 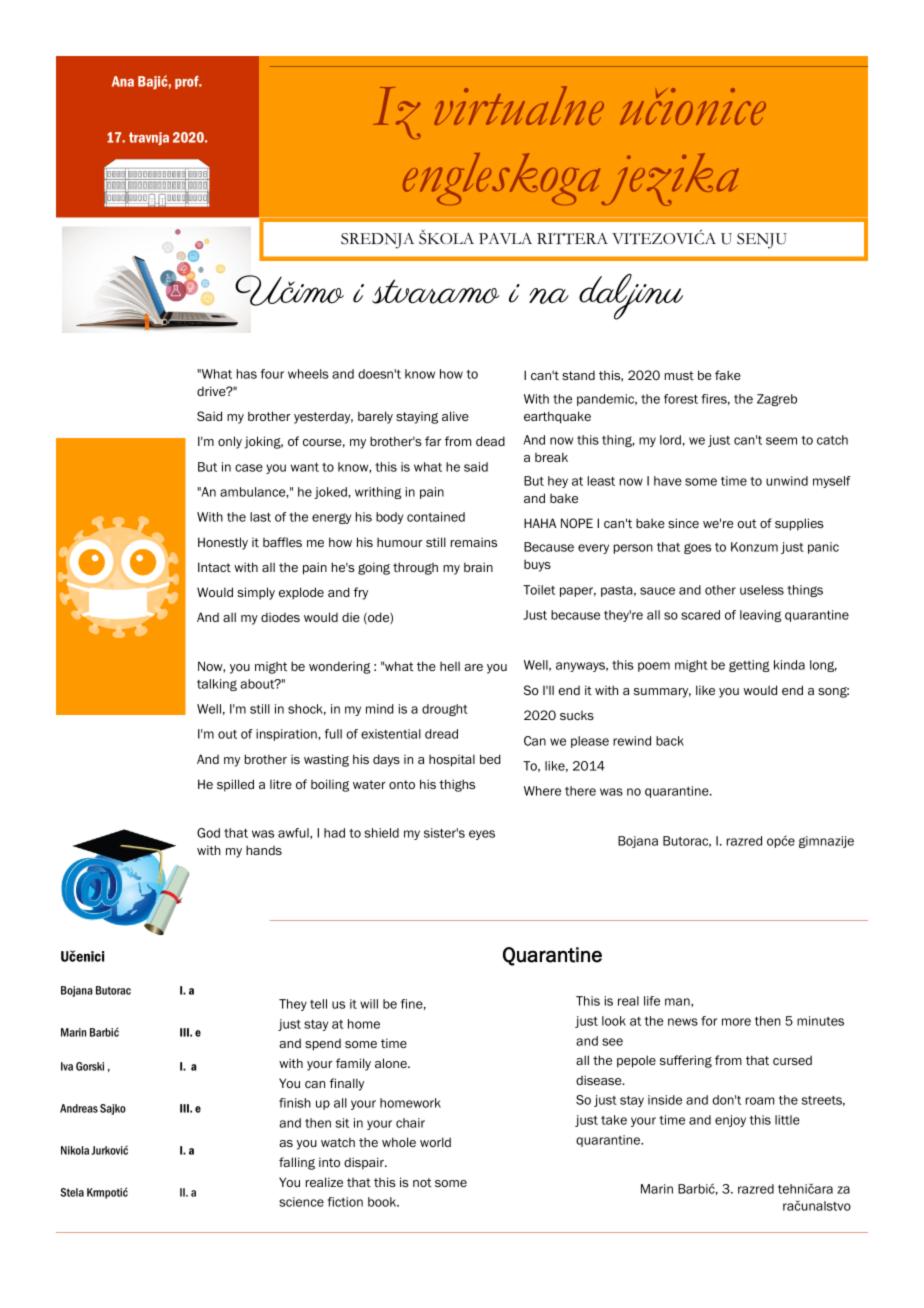 I want to click on eyes, so click(x=482, y=835).
